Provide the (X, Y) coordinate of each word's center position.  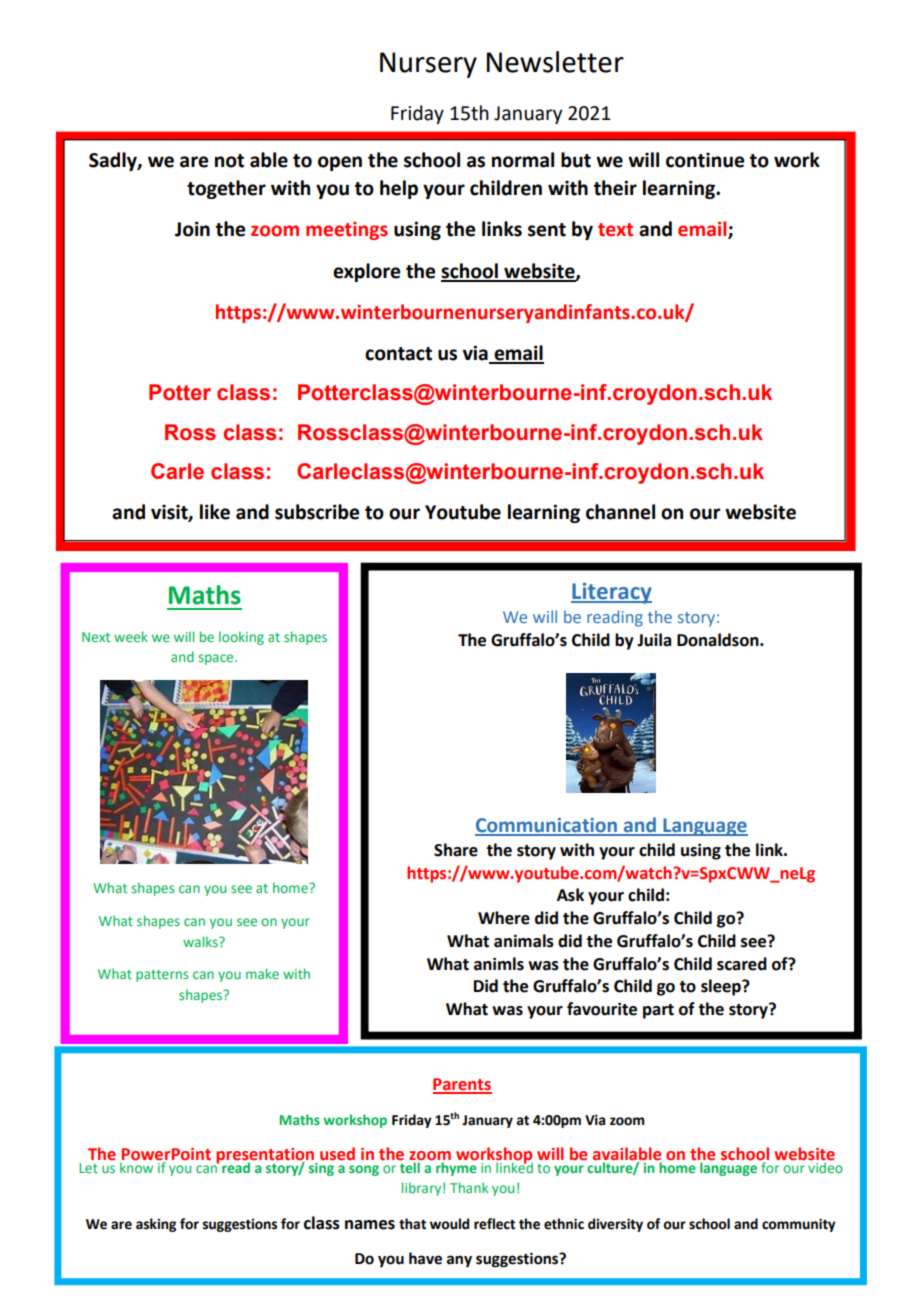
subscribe (317, 512)
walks (201, 941)
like (215, 512)
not (229, 161)
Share (456, 850)
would (449, 1224)
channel (620, 512)
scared (742, 964)
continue (705, 160)
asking (156, 1225)
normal (523, 160)
